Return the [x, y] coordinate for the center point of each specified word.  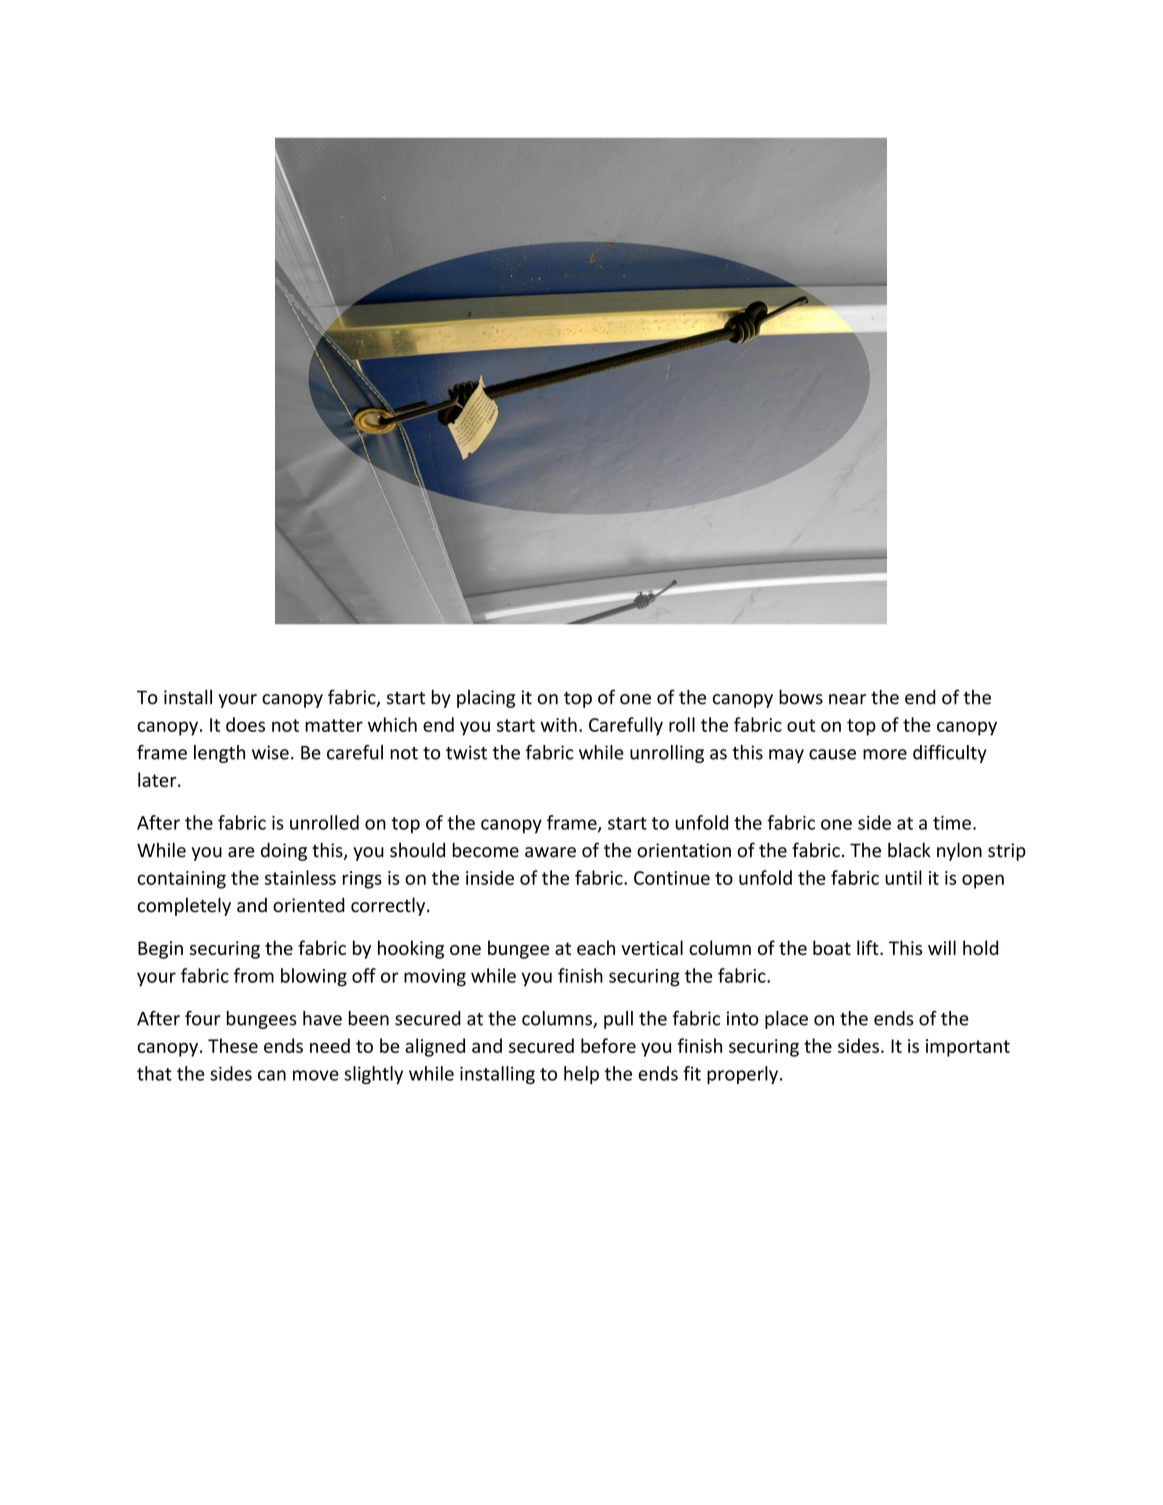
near [847, 699]
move [316, 1075]
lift [869, 947]
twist [466, 752]
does [245, 724]
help [581, 1075]
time [952, 823]
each [596, 947]
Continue [672, 878]
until [903, 877]
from [254, 975]
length [219, 754]
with [558, 724]
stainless [300, 877]
